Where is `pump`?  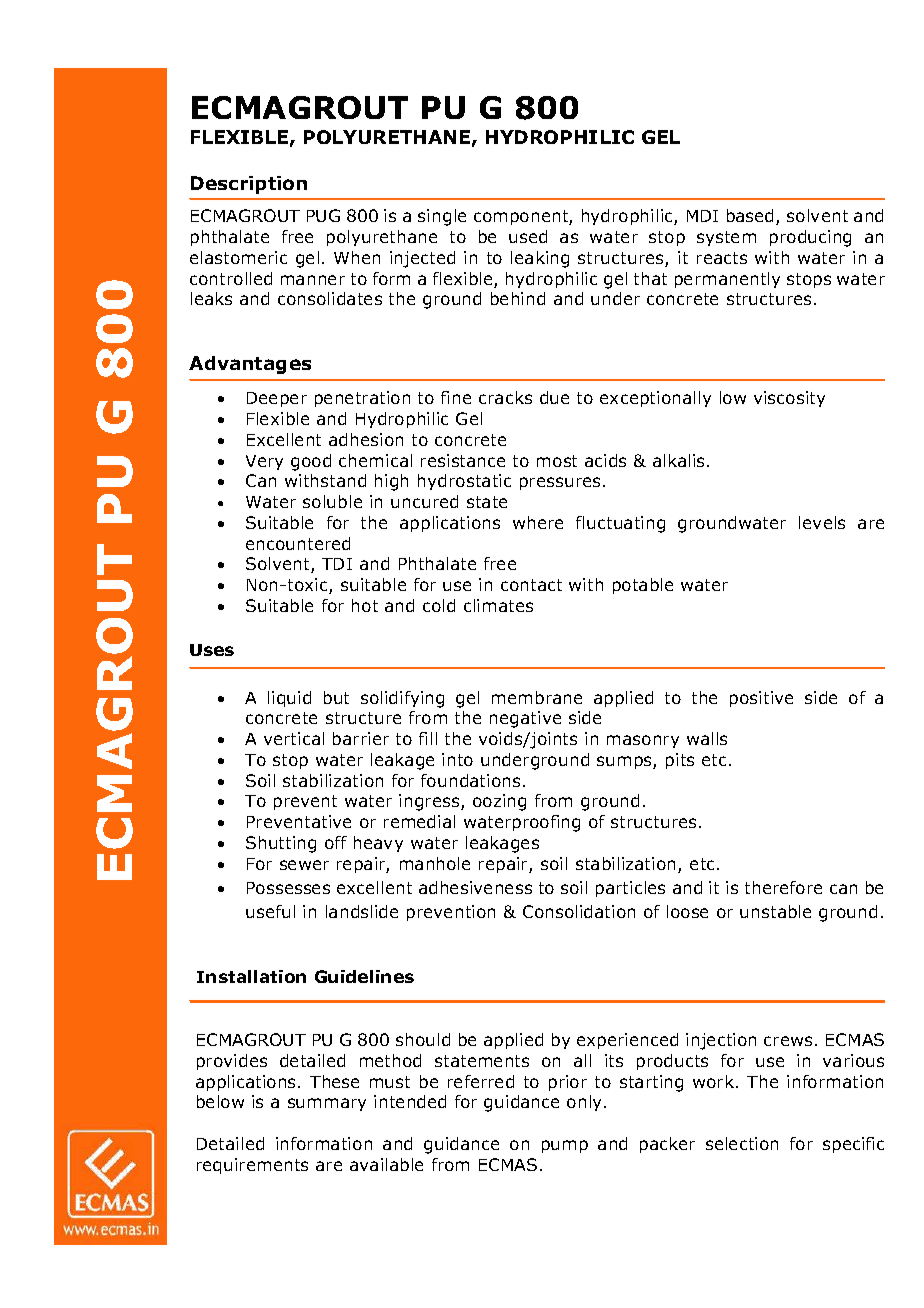 pump is located at coordinates (565, 1146).
